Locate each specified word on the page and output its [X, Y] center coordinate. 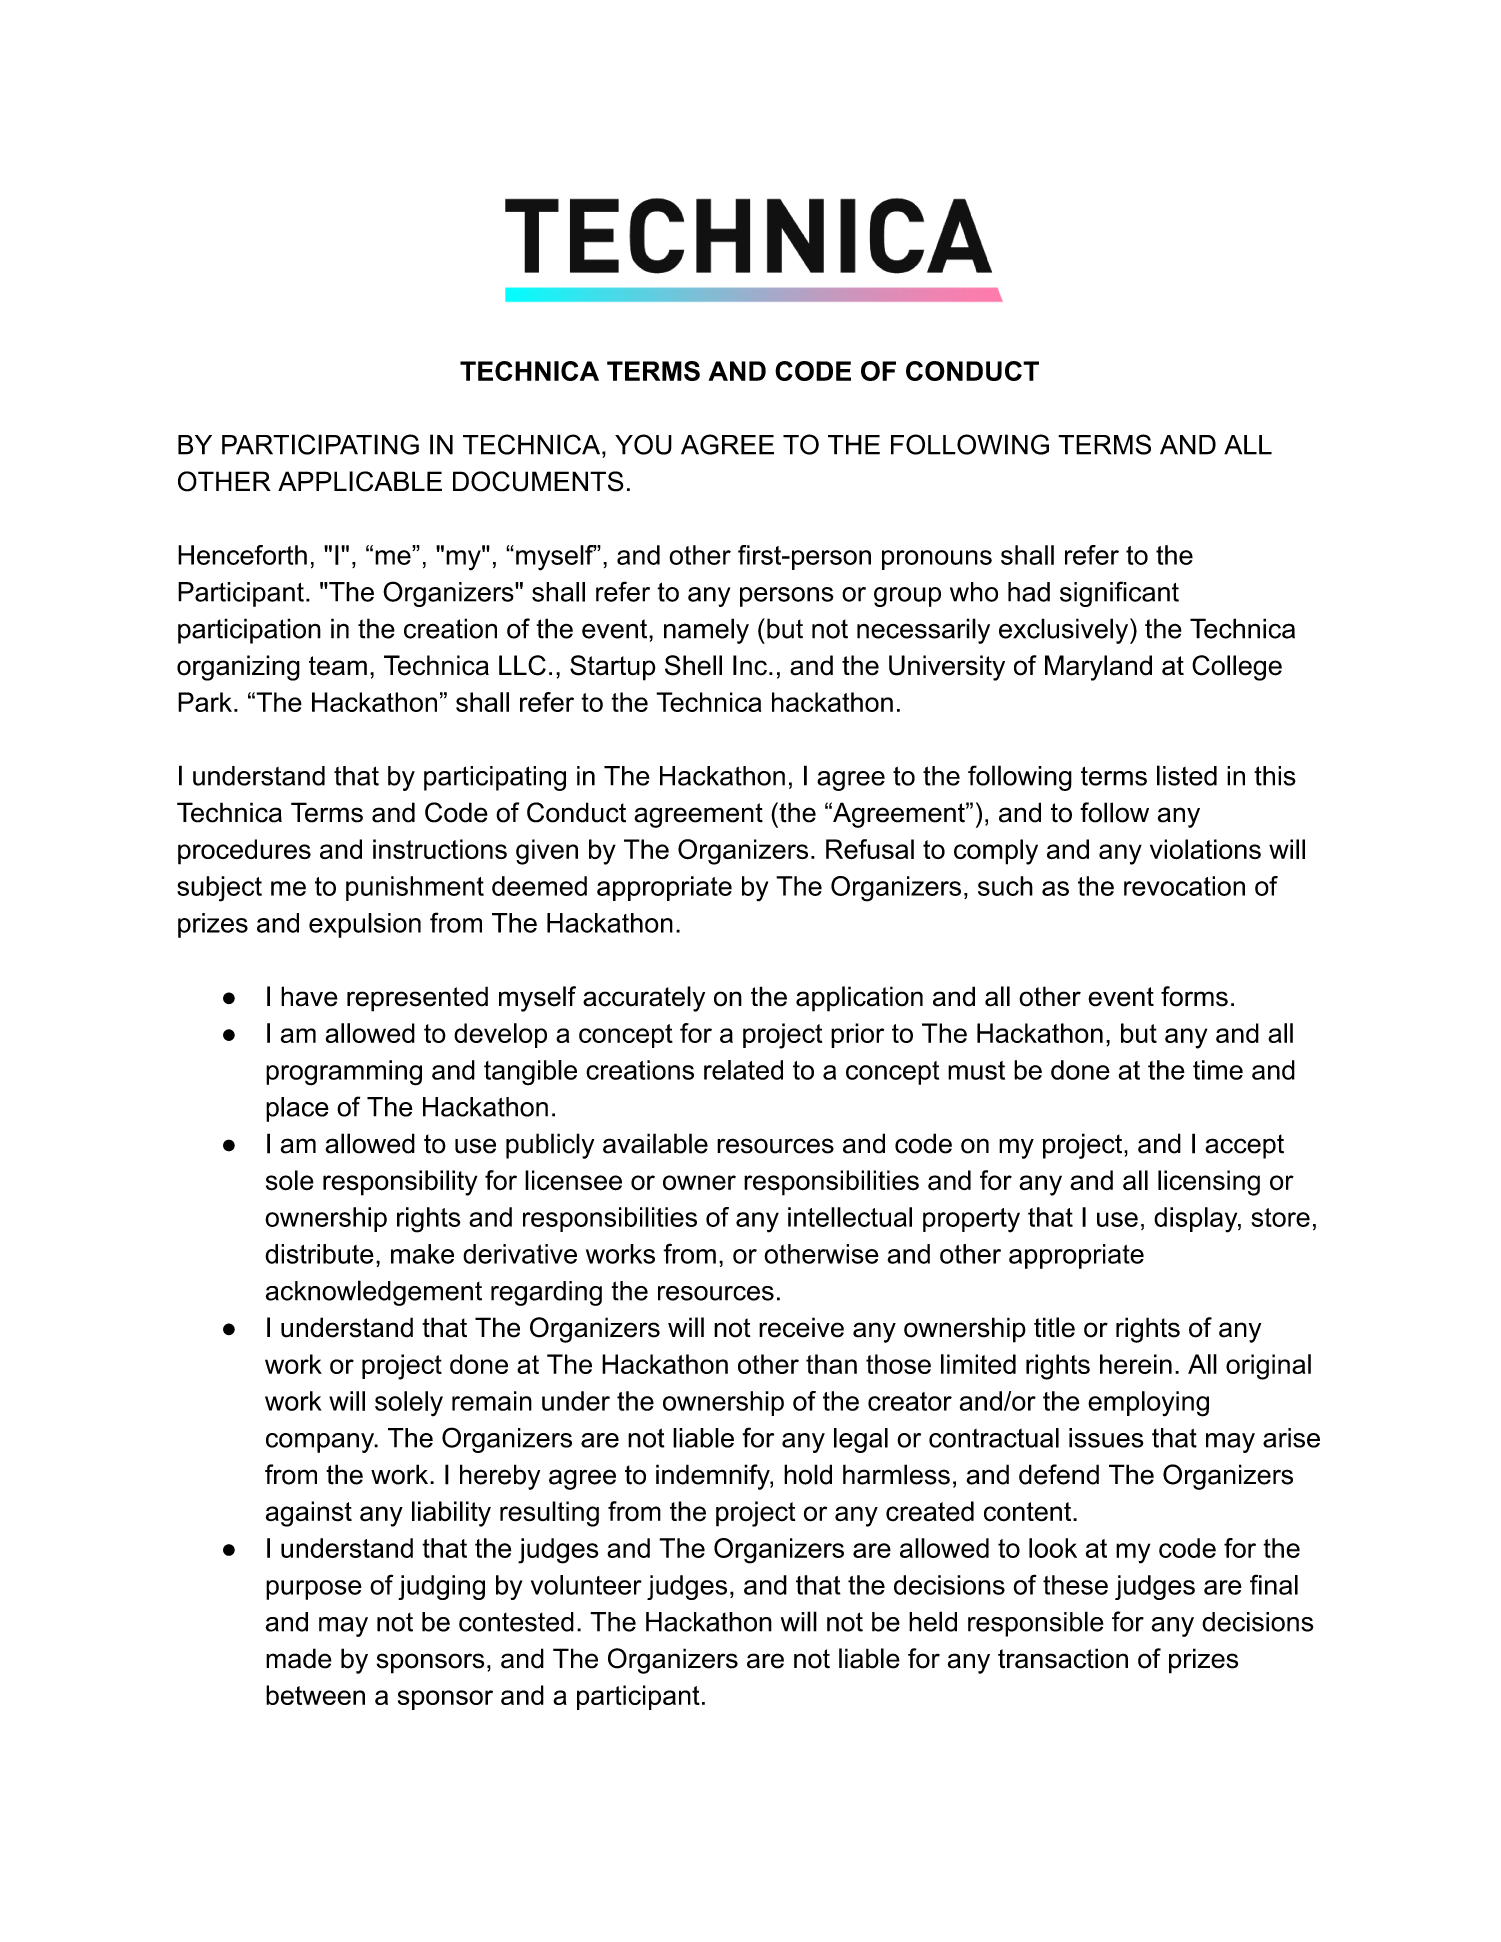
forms [1194, 996]
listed [1187, 775]
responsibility [400, 1183]
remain [492, 1401]
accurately [644, 999]
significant [1119, 594]
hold [808, 1474]
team [338, 666]
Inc [750, 665]
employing [1148, 1404]
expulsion [365, 925]
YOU [643, 444]
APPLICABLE [360, 481]
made [299, 1658]
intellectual [850, 1217]
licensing [1209, 1183]
